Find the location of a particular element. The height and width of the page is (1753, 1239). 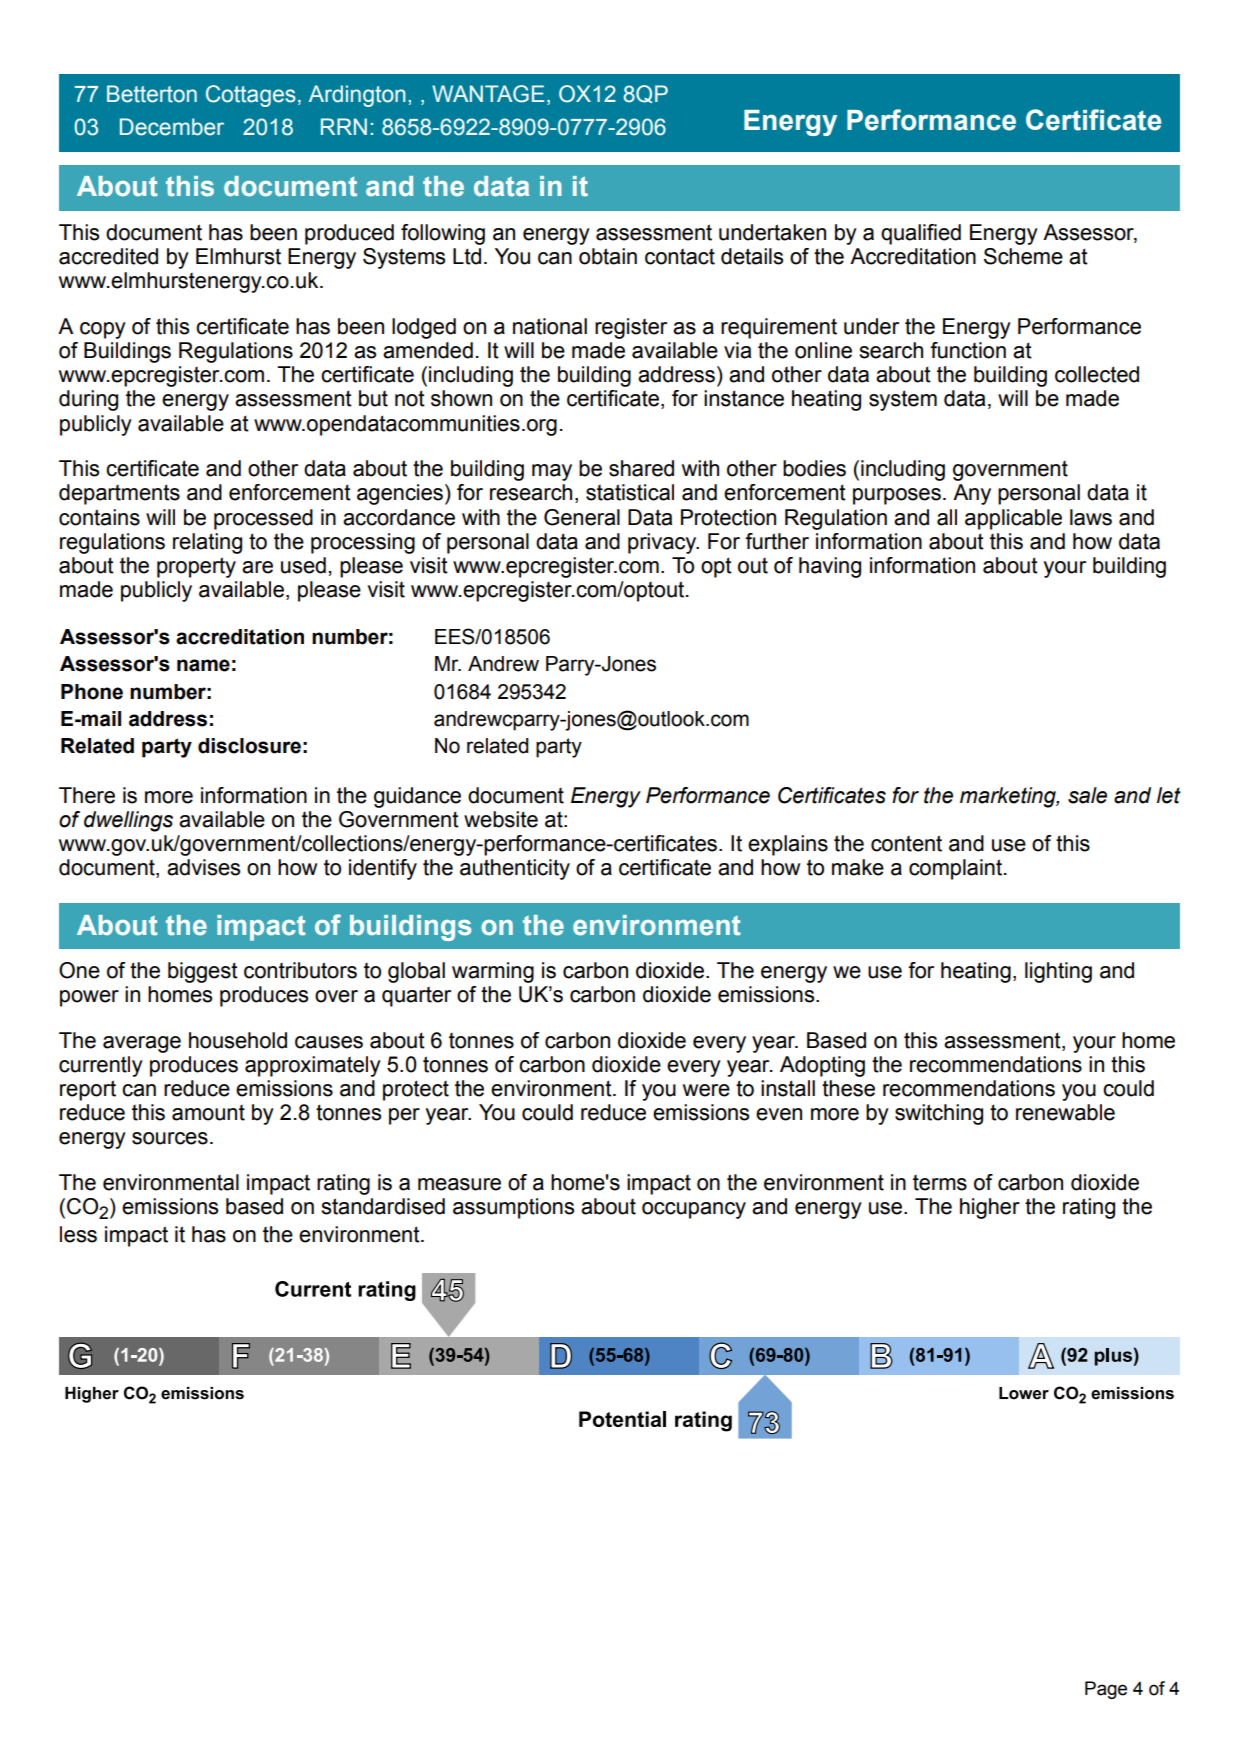

Scheme is located at coordinates (1023, 256).
